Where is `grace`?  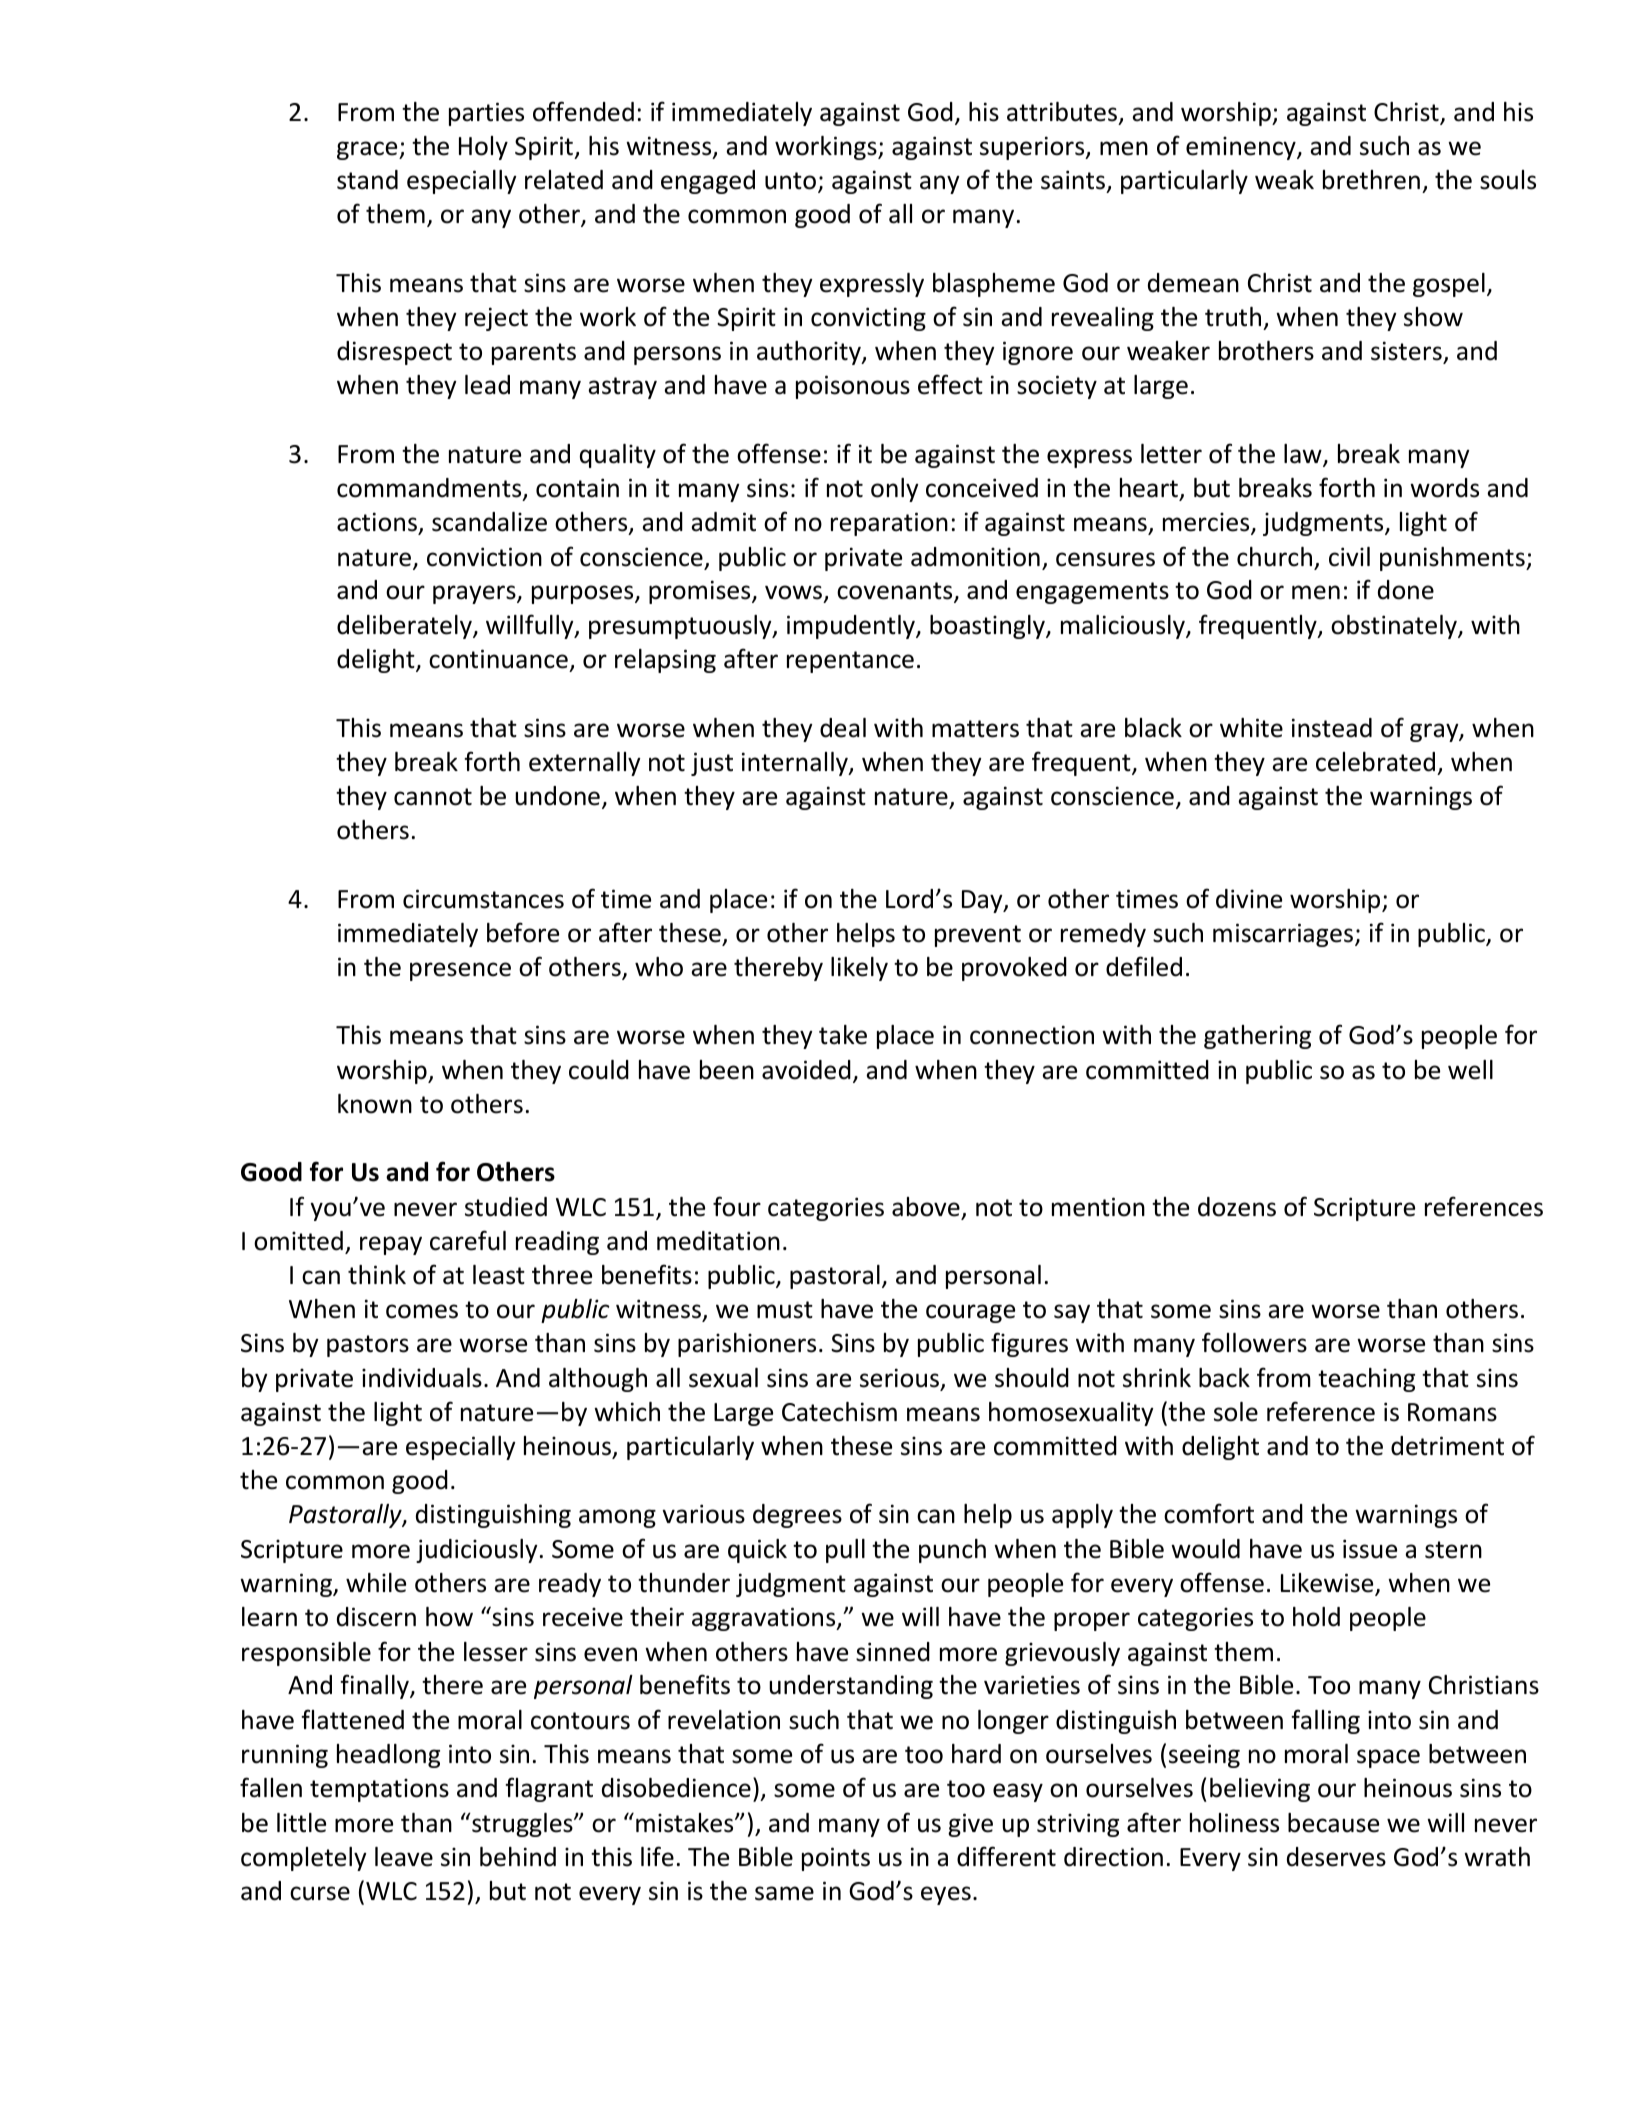 grace is located at coordinates (368, 150).
